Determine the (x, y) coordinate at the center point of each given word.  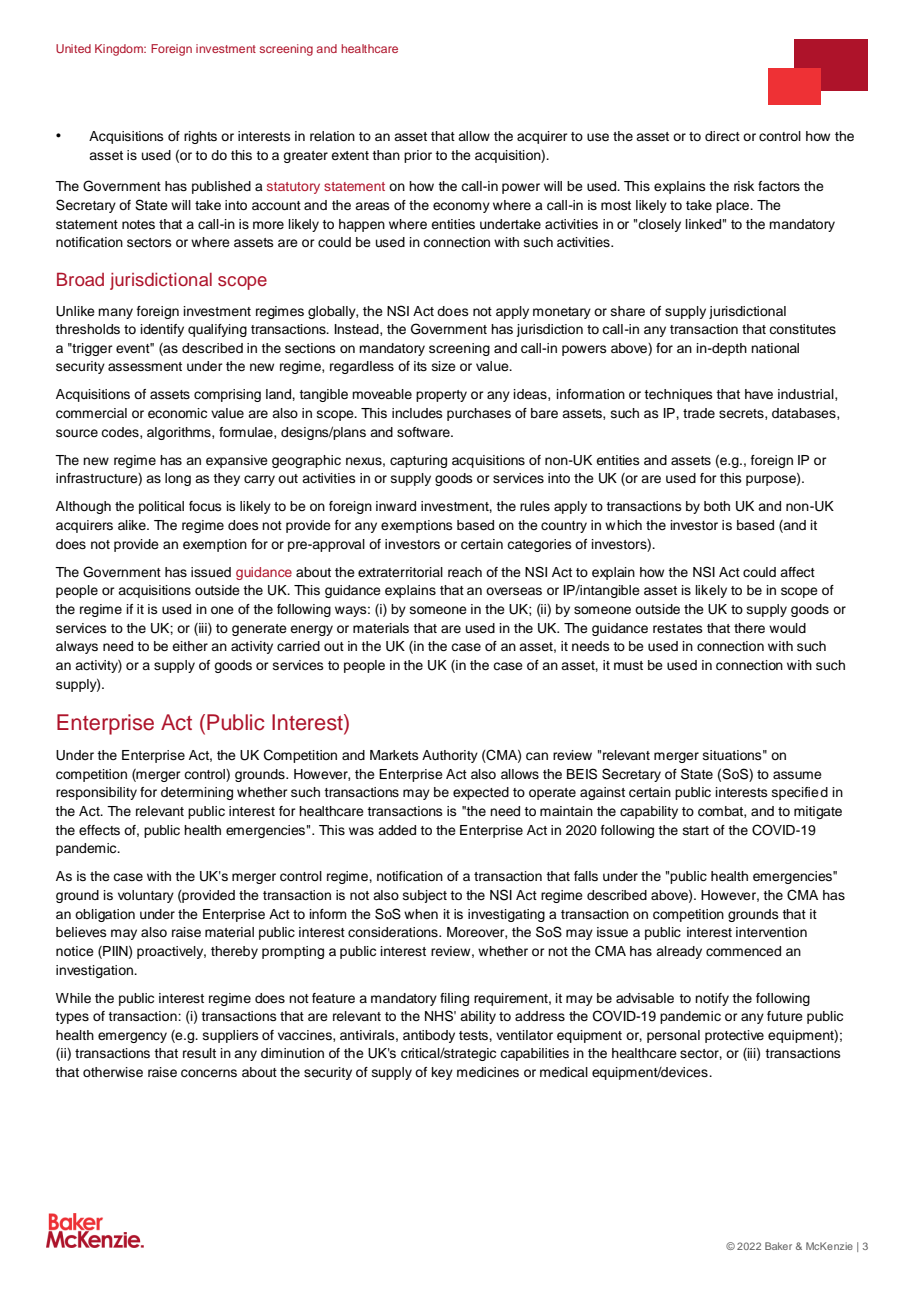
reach (465, 572)
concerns (209, 1073)
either (190, 646)
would (787, 628)
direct (722, 136)
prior (418, 156)
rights (200, 137)
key (442, 1073)
